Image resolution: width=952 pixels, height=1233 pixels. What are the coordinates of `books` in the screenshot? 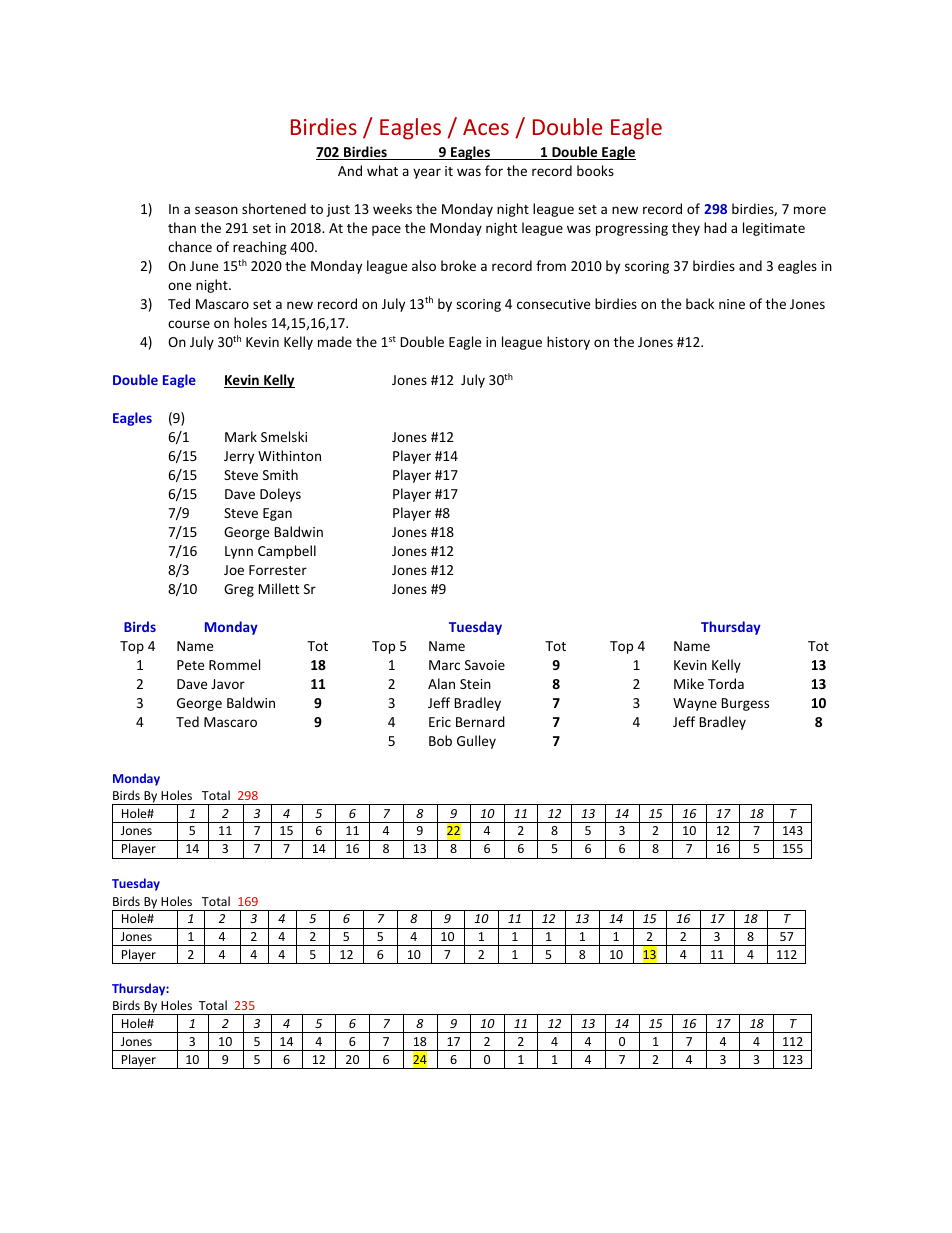 It's located at (595, 170).
